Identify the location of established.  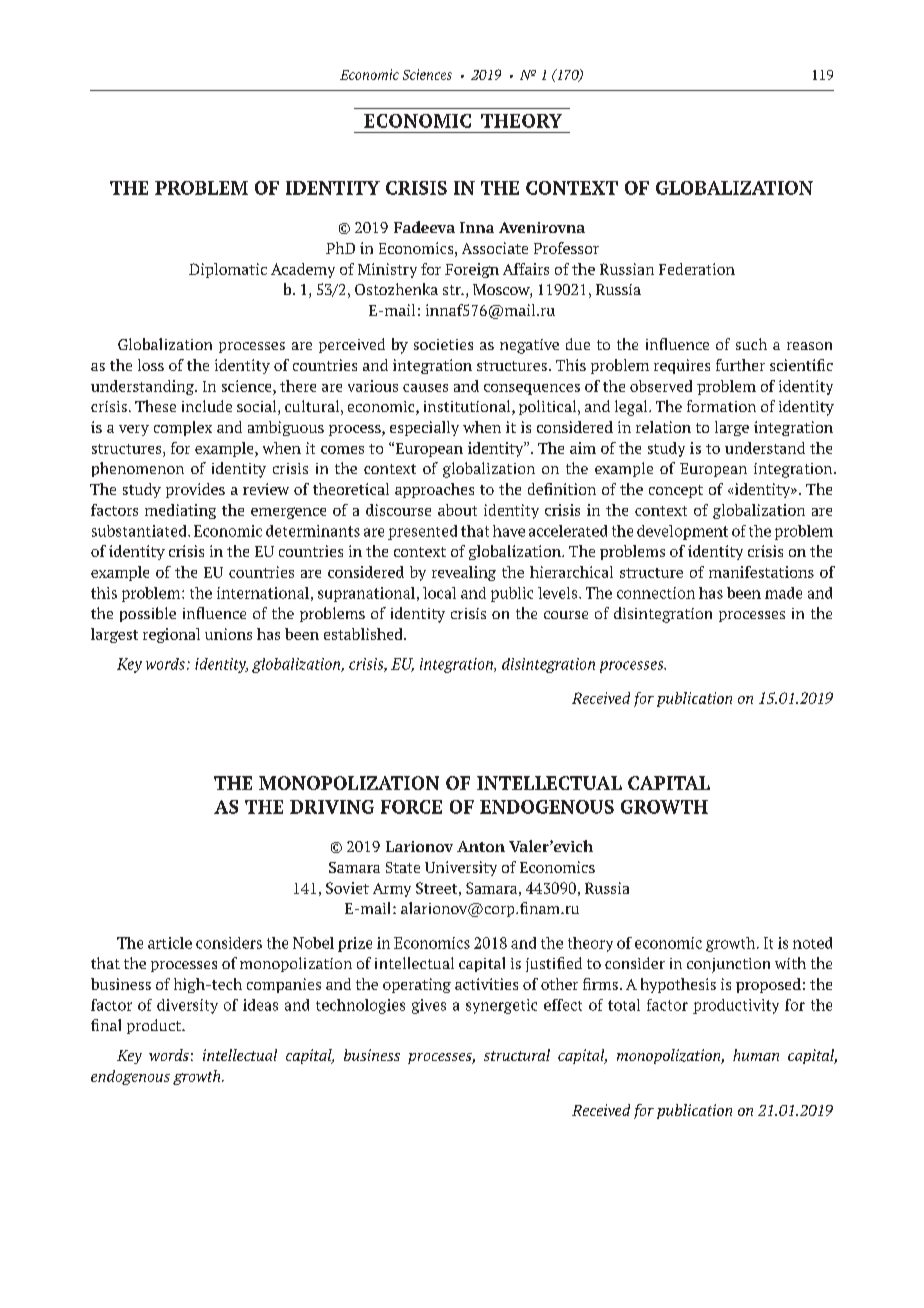
(364, 634).
